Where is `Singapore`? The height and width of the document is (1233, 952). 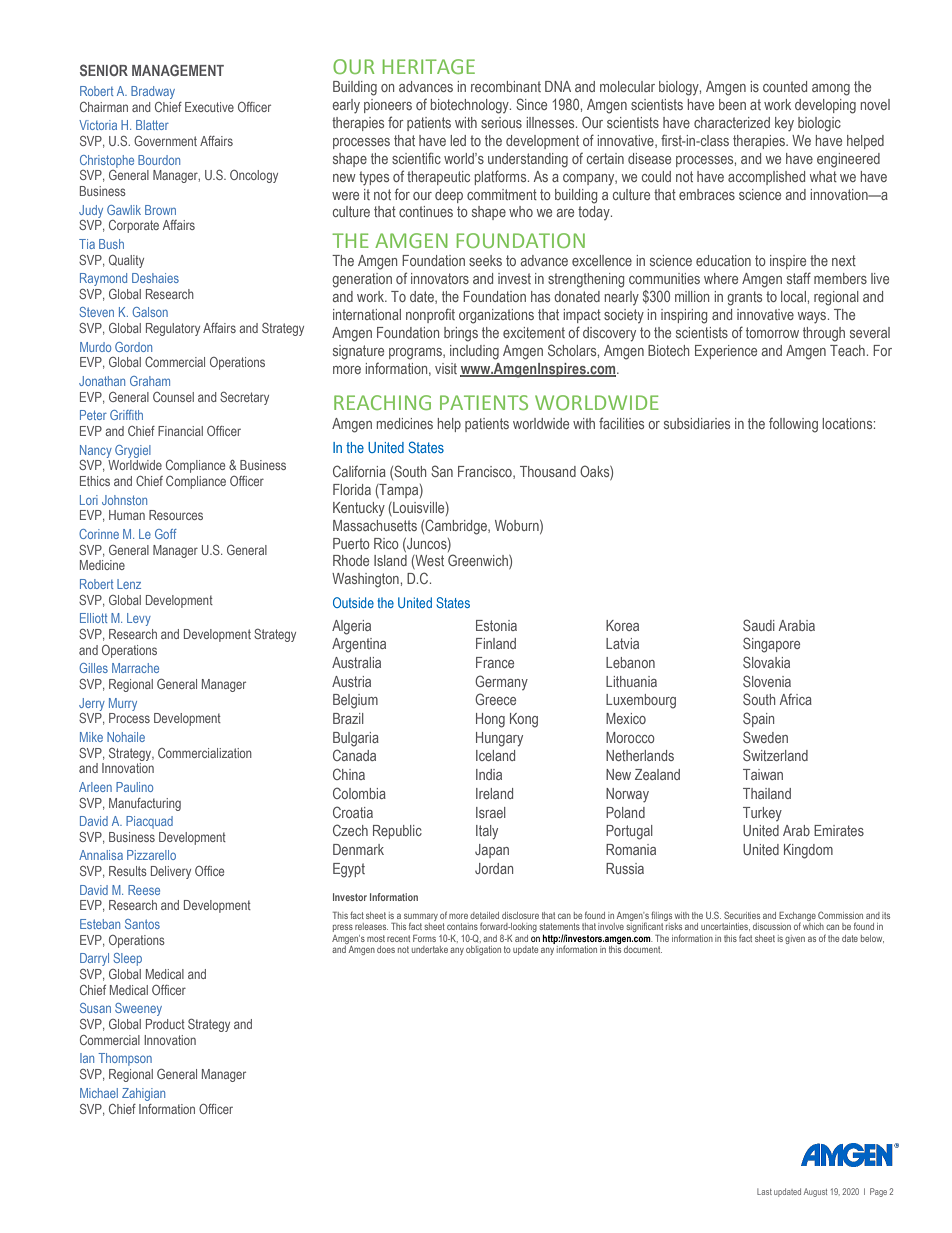
Singapore is located at coordinates (771, 645).
